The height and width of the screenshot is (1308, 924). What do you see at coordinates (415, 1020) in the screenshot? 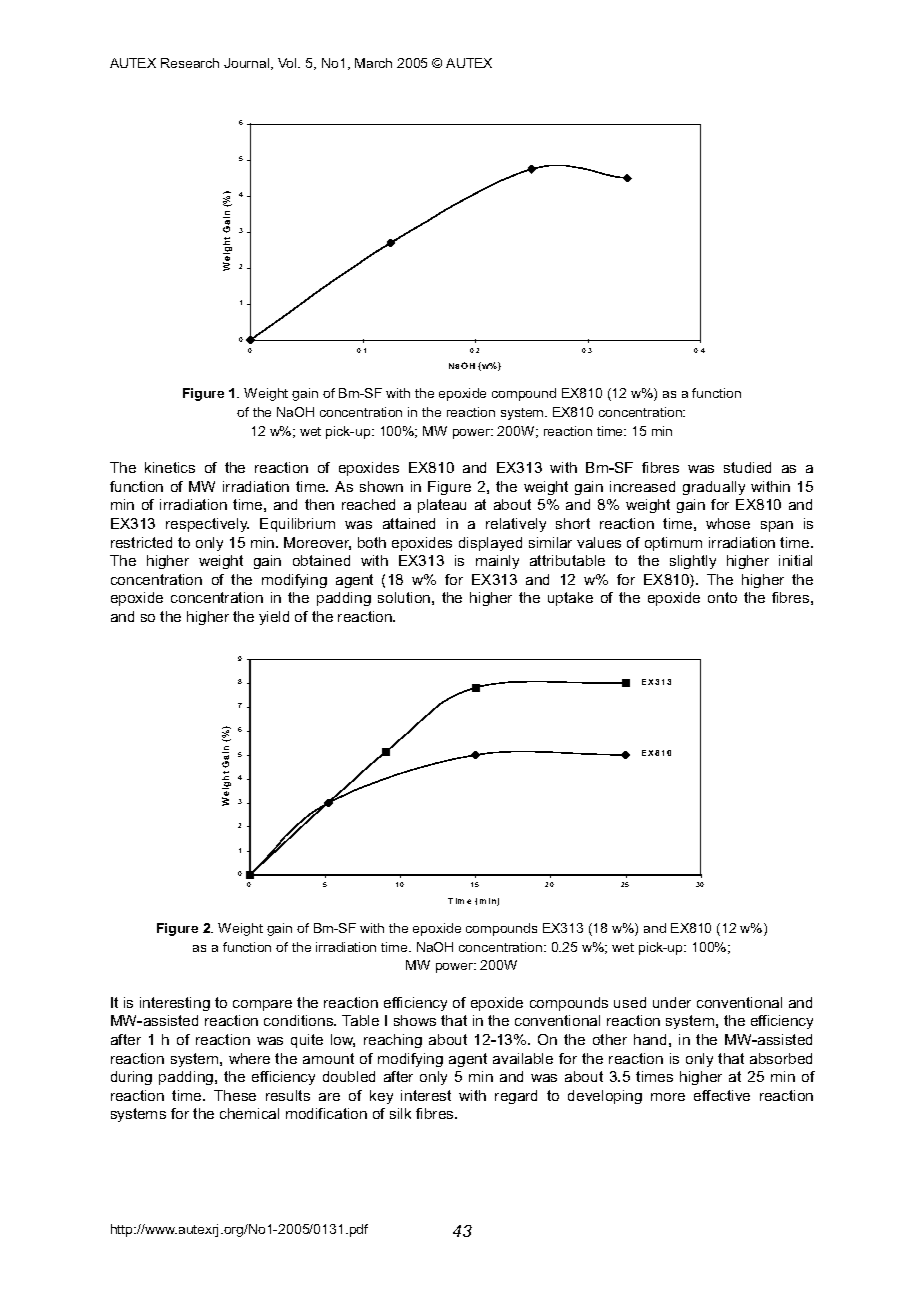
I see `shows` at bounding box center [415, 1020].
